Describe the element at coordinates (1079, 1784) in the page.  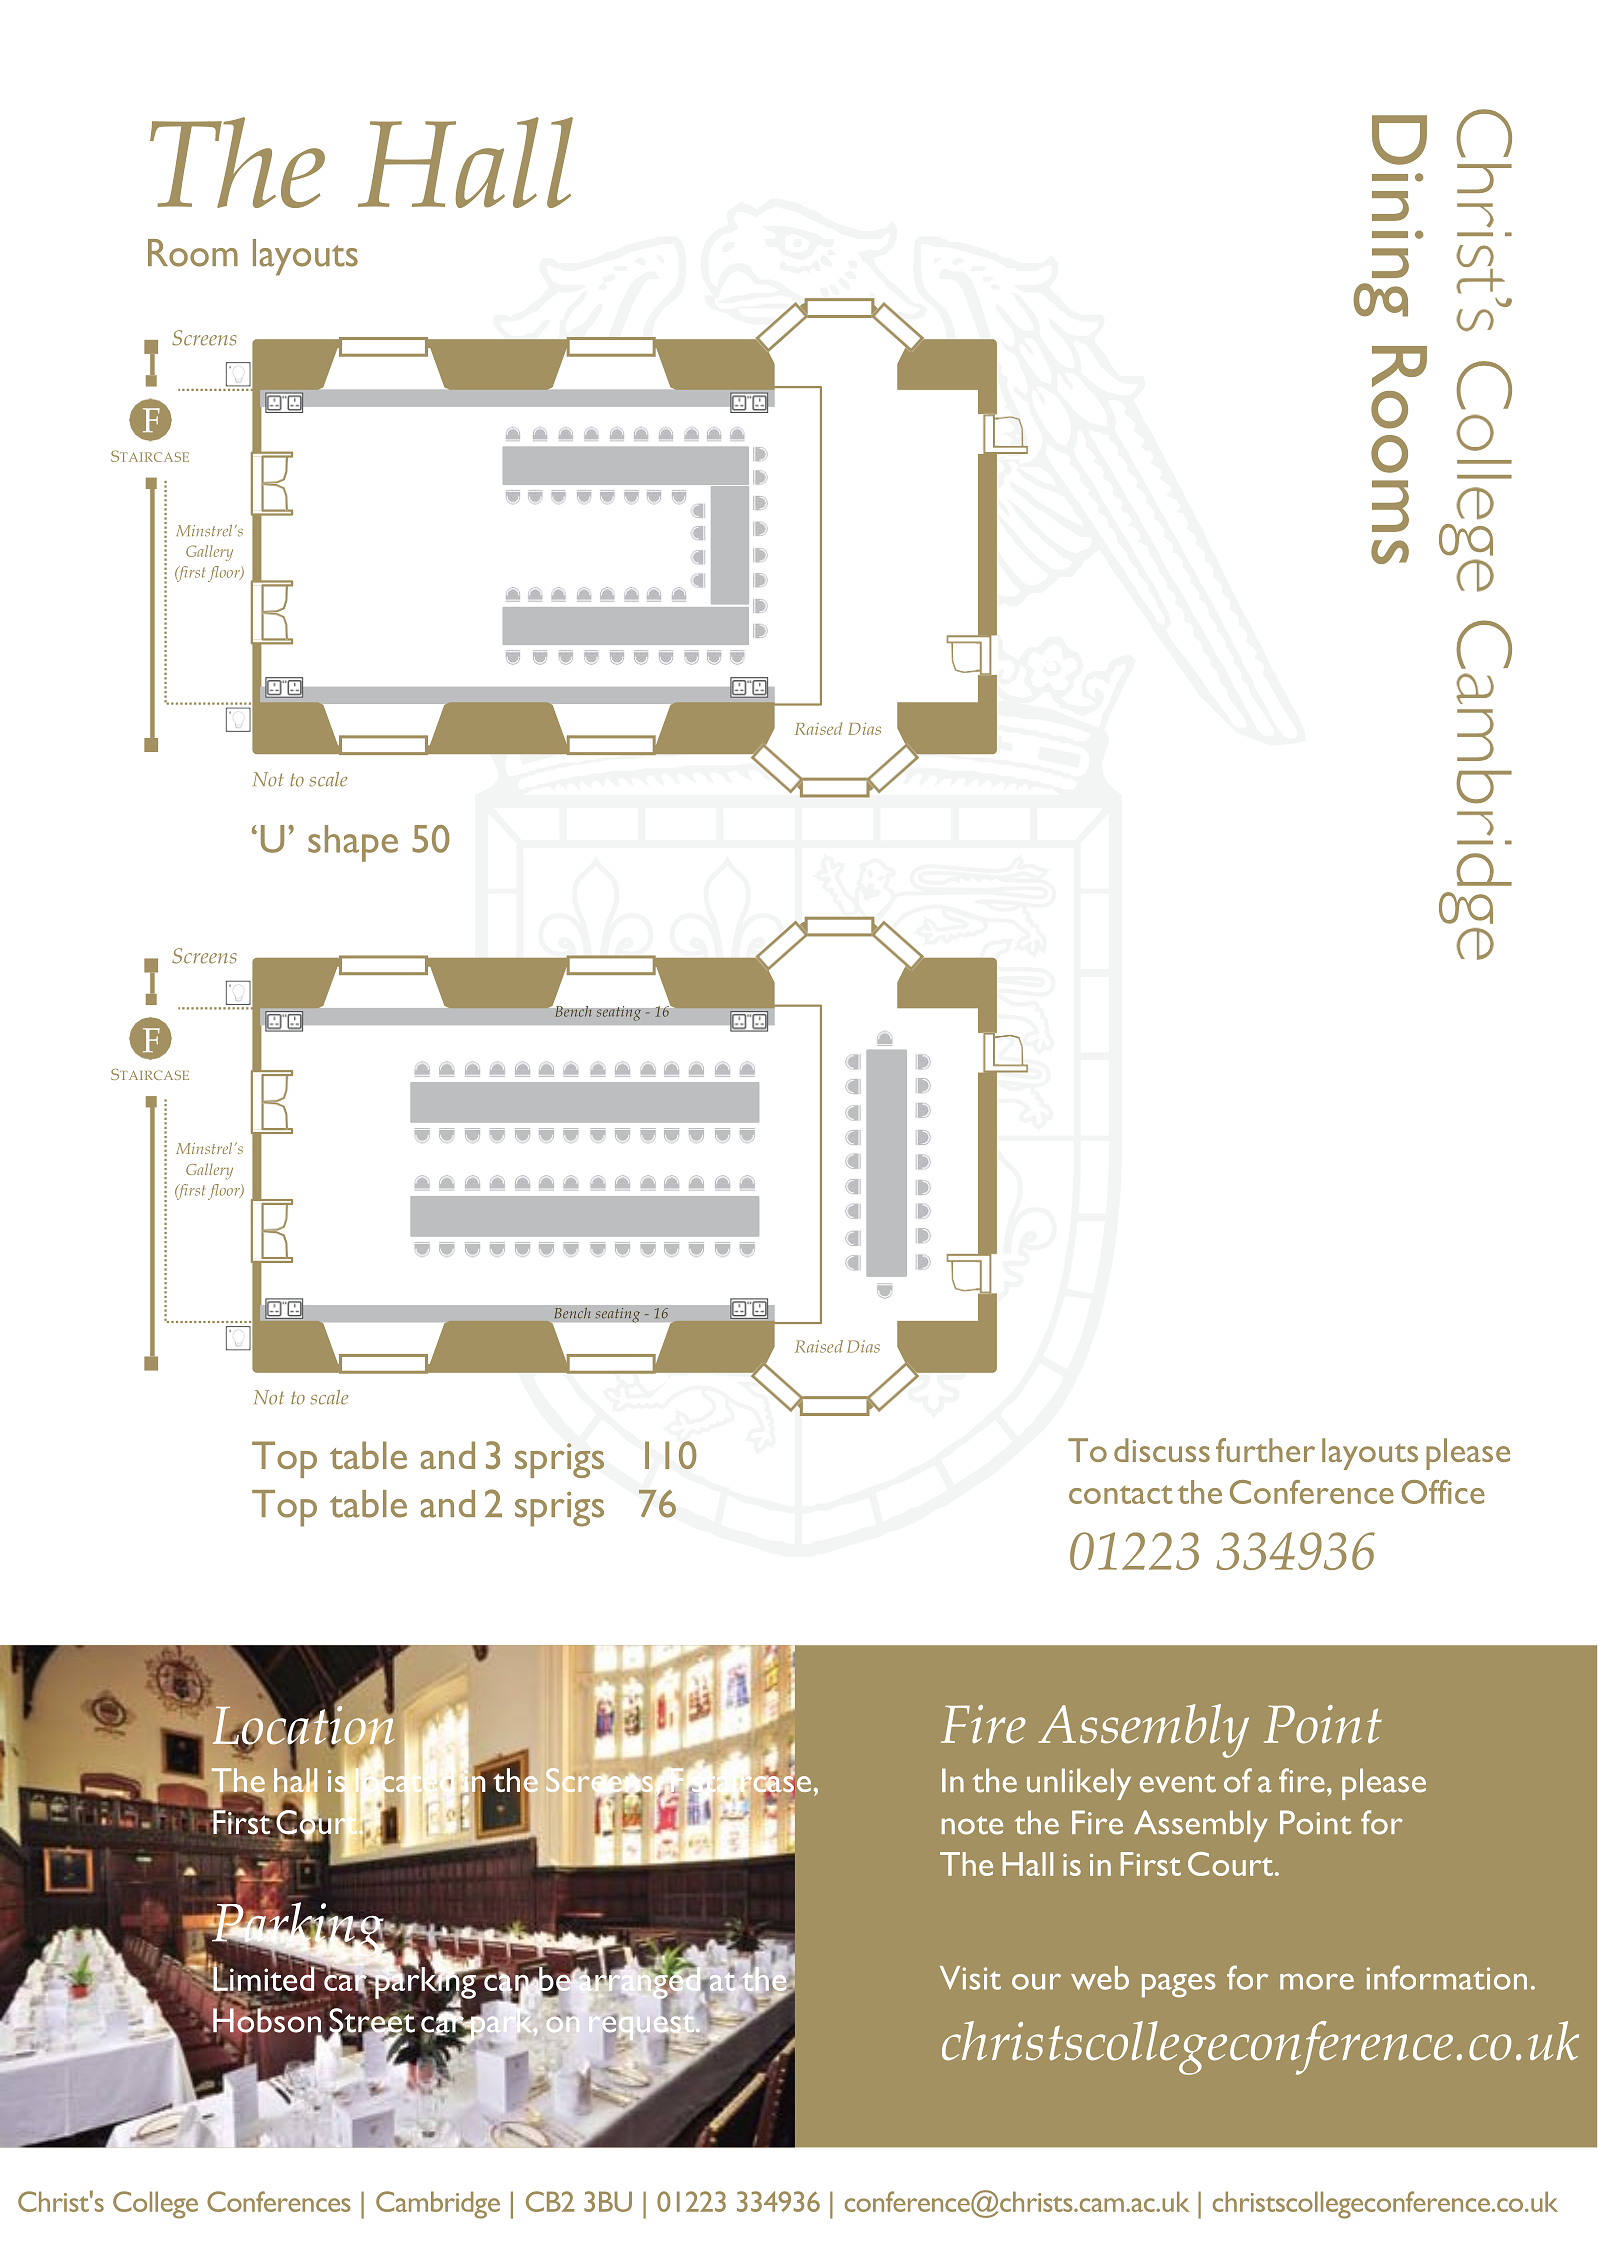
I see `unlikely` at that location.
